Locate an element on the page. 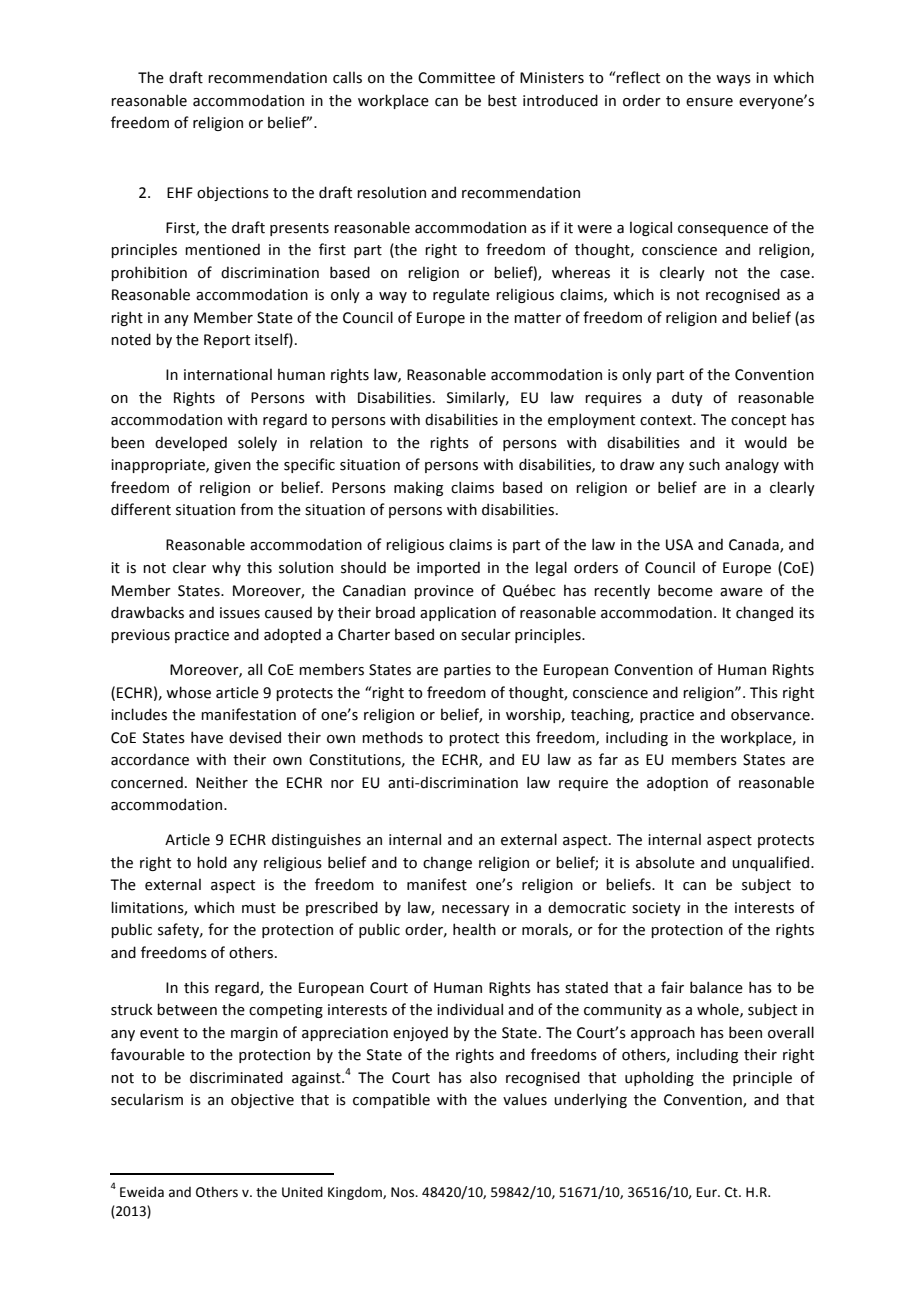 Image resolution: width=924 pixels, height=1308 pixels. methods is located at coordinates (392, 737).
